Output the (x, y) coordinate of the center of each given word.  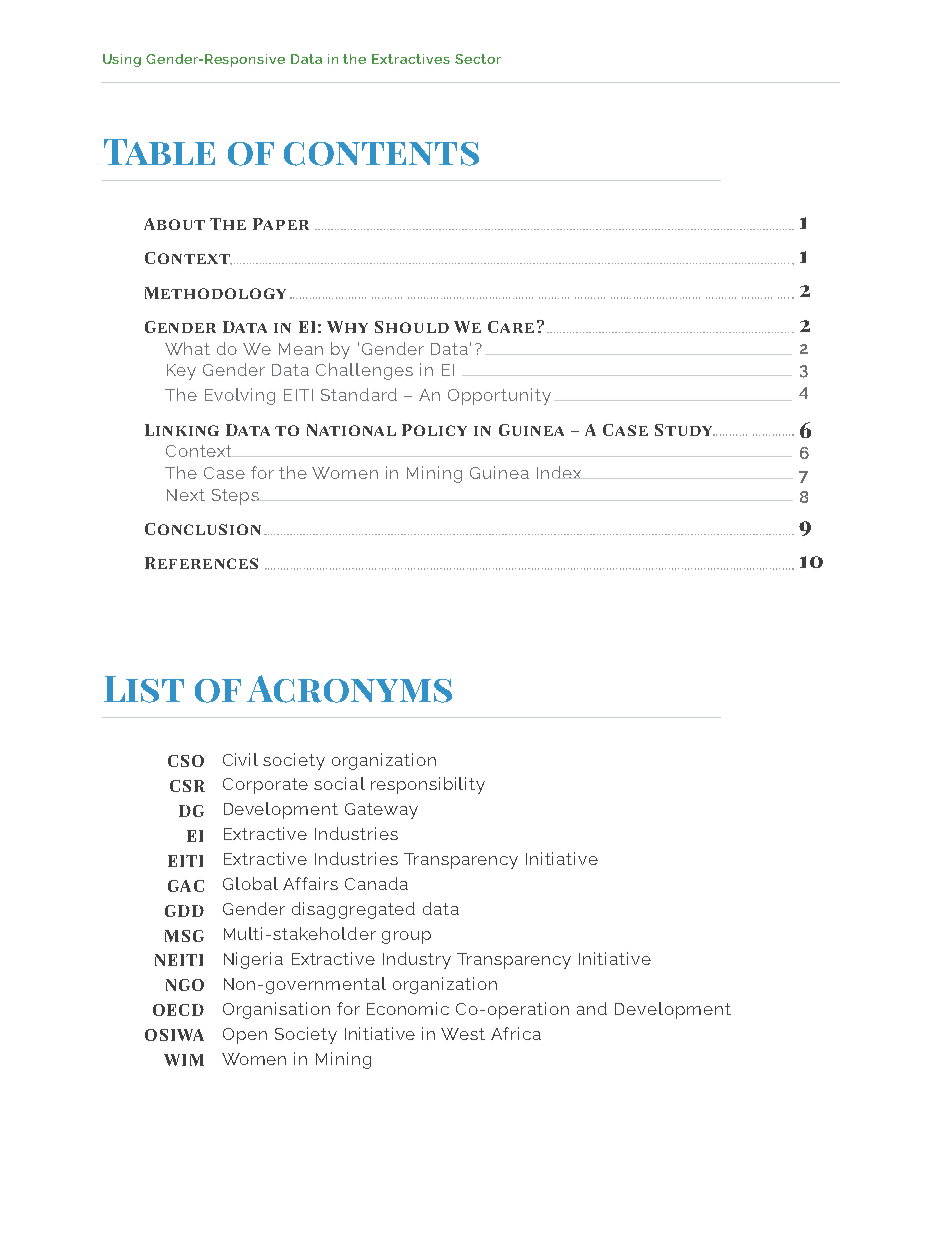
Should (412, 327)
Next (186, 495)
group (406, 937)
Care (511, 327)
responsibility (428, 785)
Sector (478, 59)
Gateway (381, 811)
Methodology (215, 293)
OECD (178, 1010)
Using (122, 60)
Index (560, 472)
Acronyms (349, 689)
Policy (434, 430)
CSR (187, 786)
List (144, 689)
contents (381, 154)
